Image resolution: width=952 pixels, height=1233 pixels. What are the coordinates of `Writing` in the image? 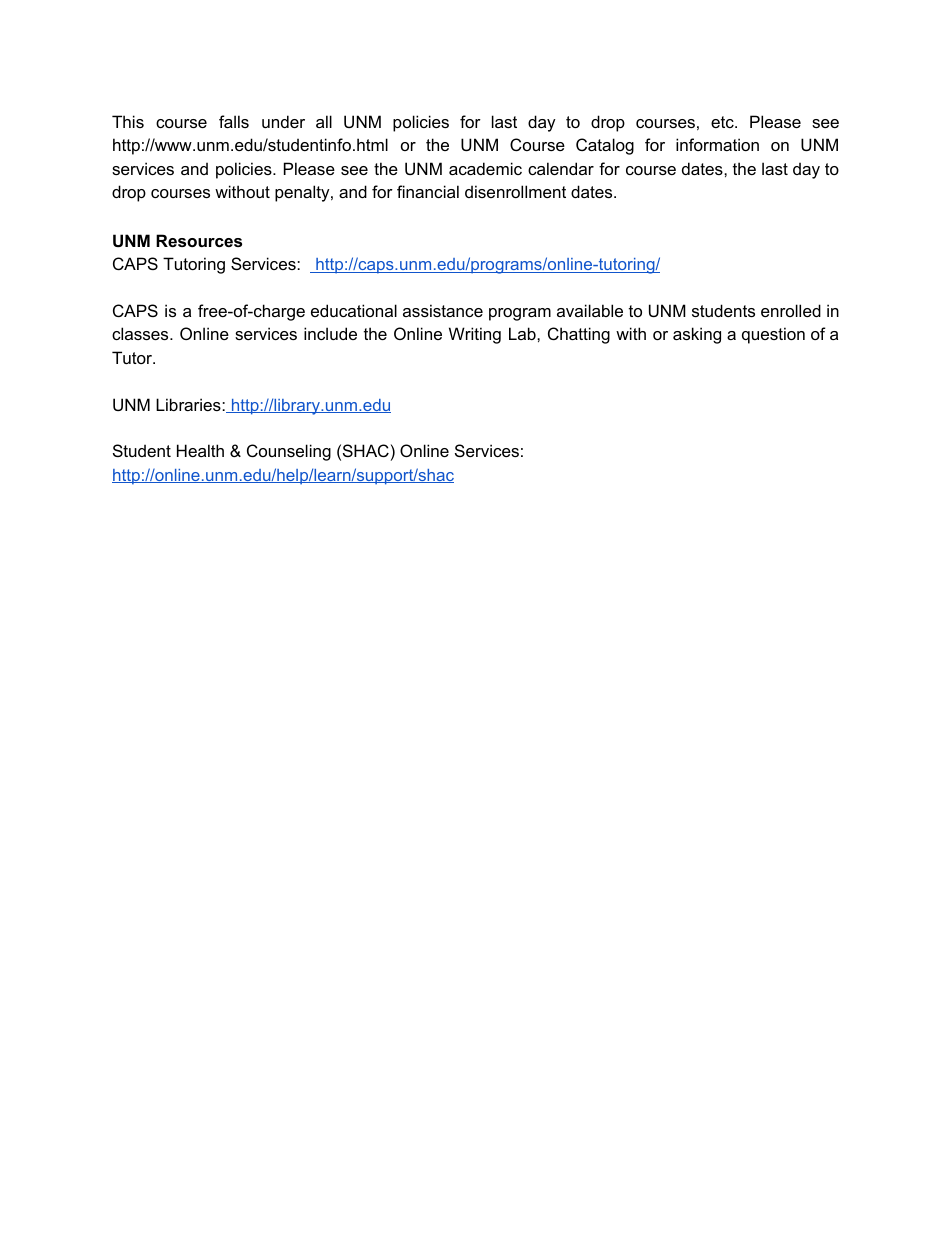 It's located at (475, 335).
